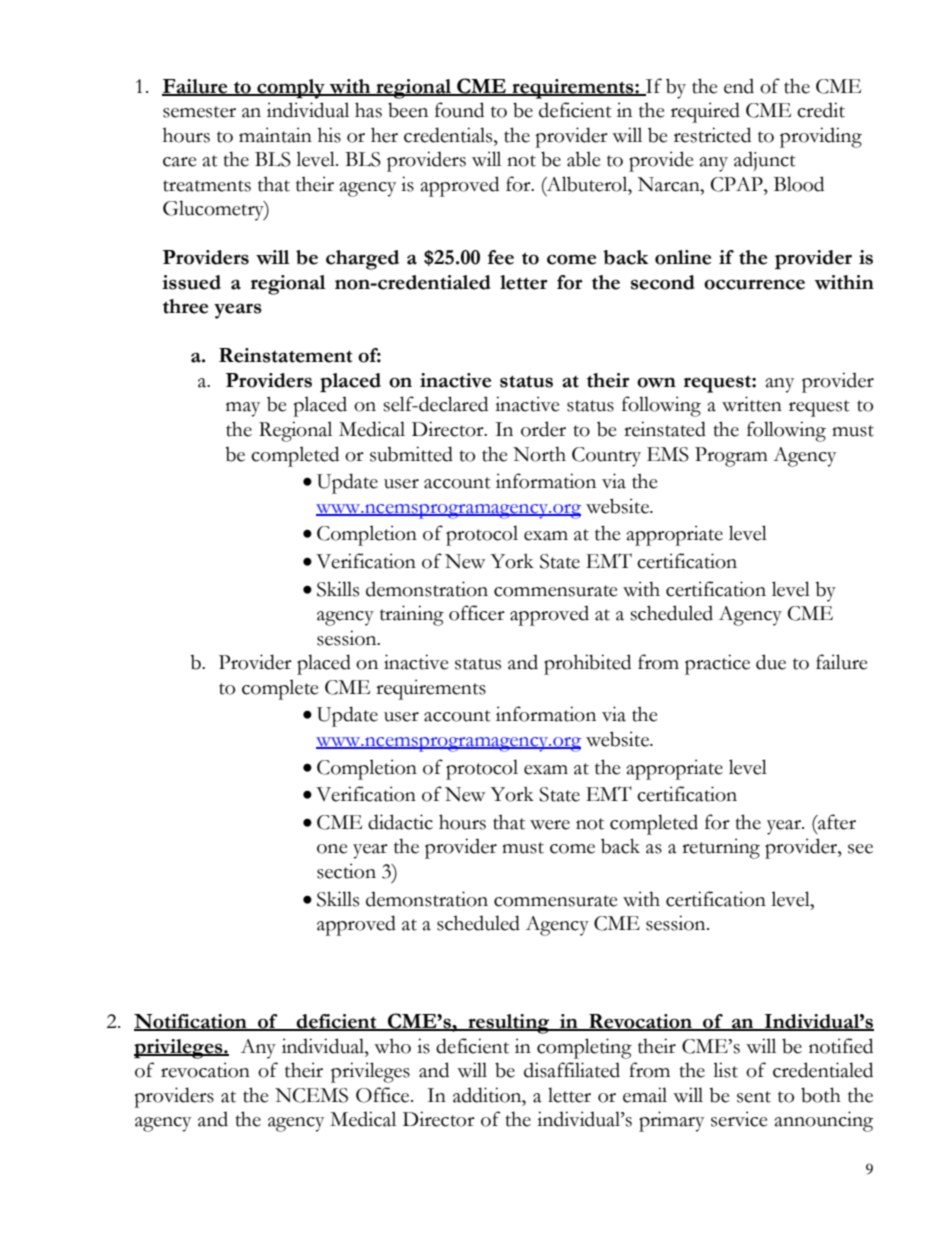  What do you see at coordinates (275, 135) in the screenshot?
I see `maintain` at bounding box center [275, 135].
